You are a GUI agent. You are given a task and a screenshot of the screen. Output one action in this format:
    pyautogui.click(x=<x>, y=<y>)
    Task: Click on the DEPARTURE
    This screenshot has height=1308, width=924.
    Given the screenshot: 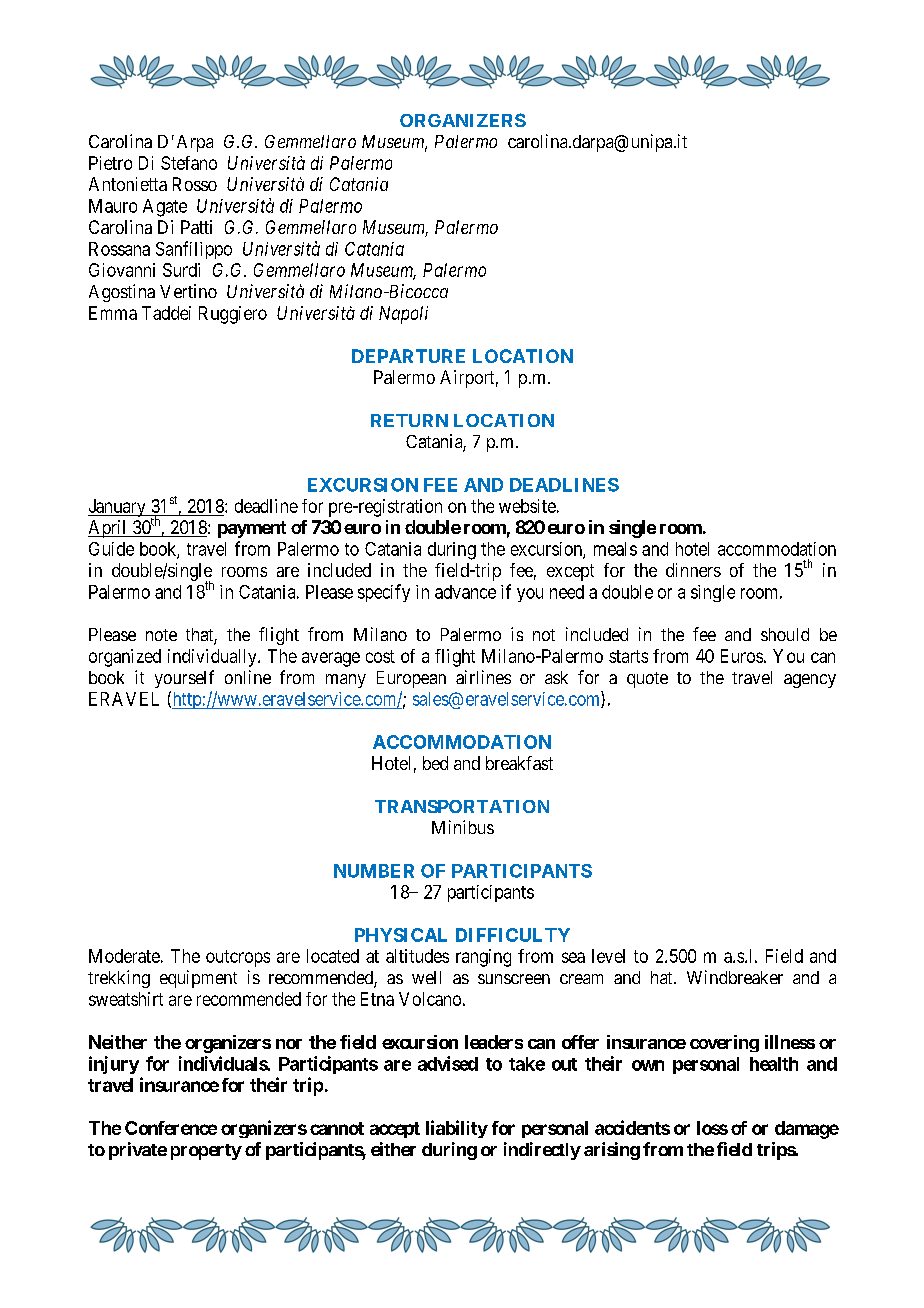 What is the action you would take?
    pyautogui.click(x=408, y=356)
